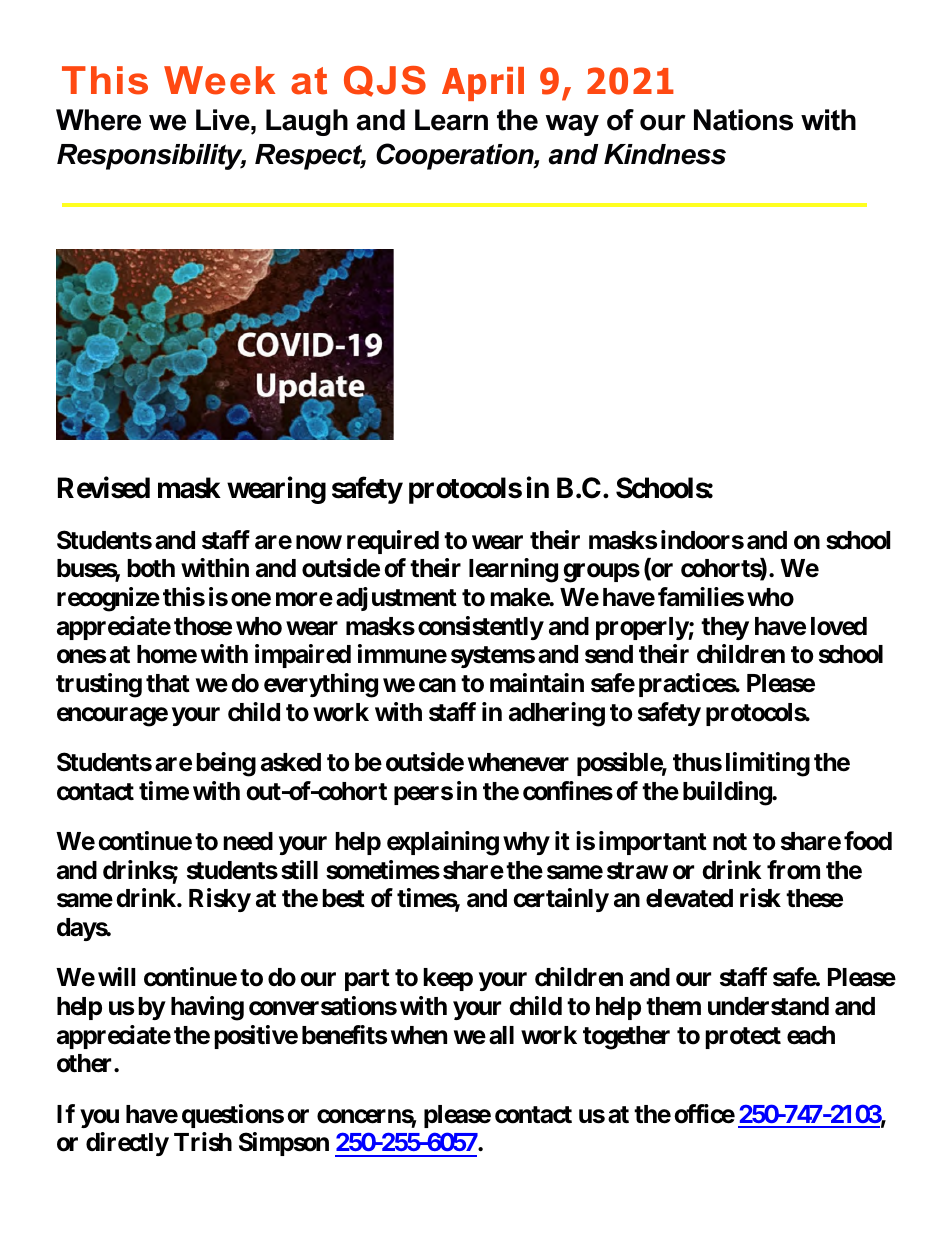 This screenshot has height=1233, width=952. I want to click on protect, so click(743, 1038).
